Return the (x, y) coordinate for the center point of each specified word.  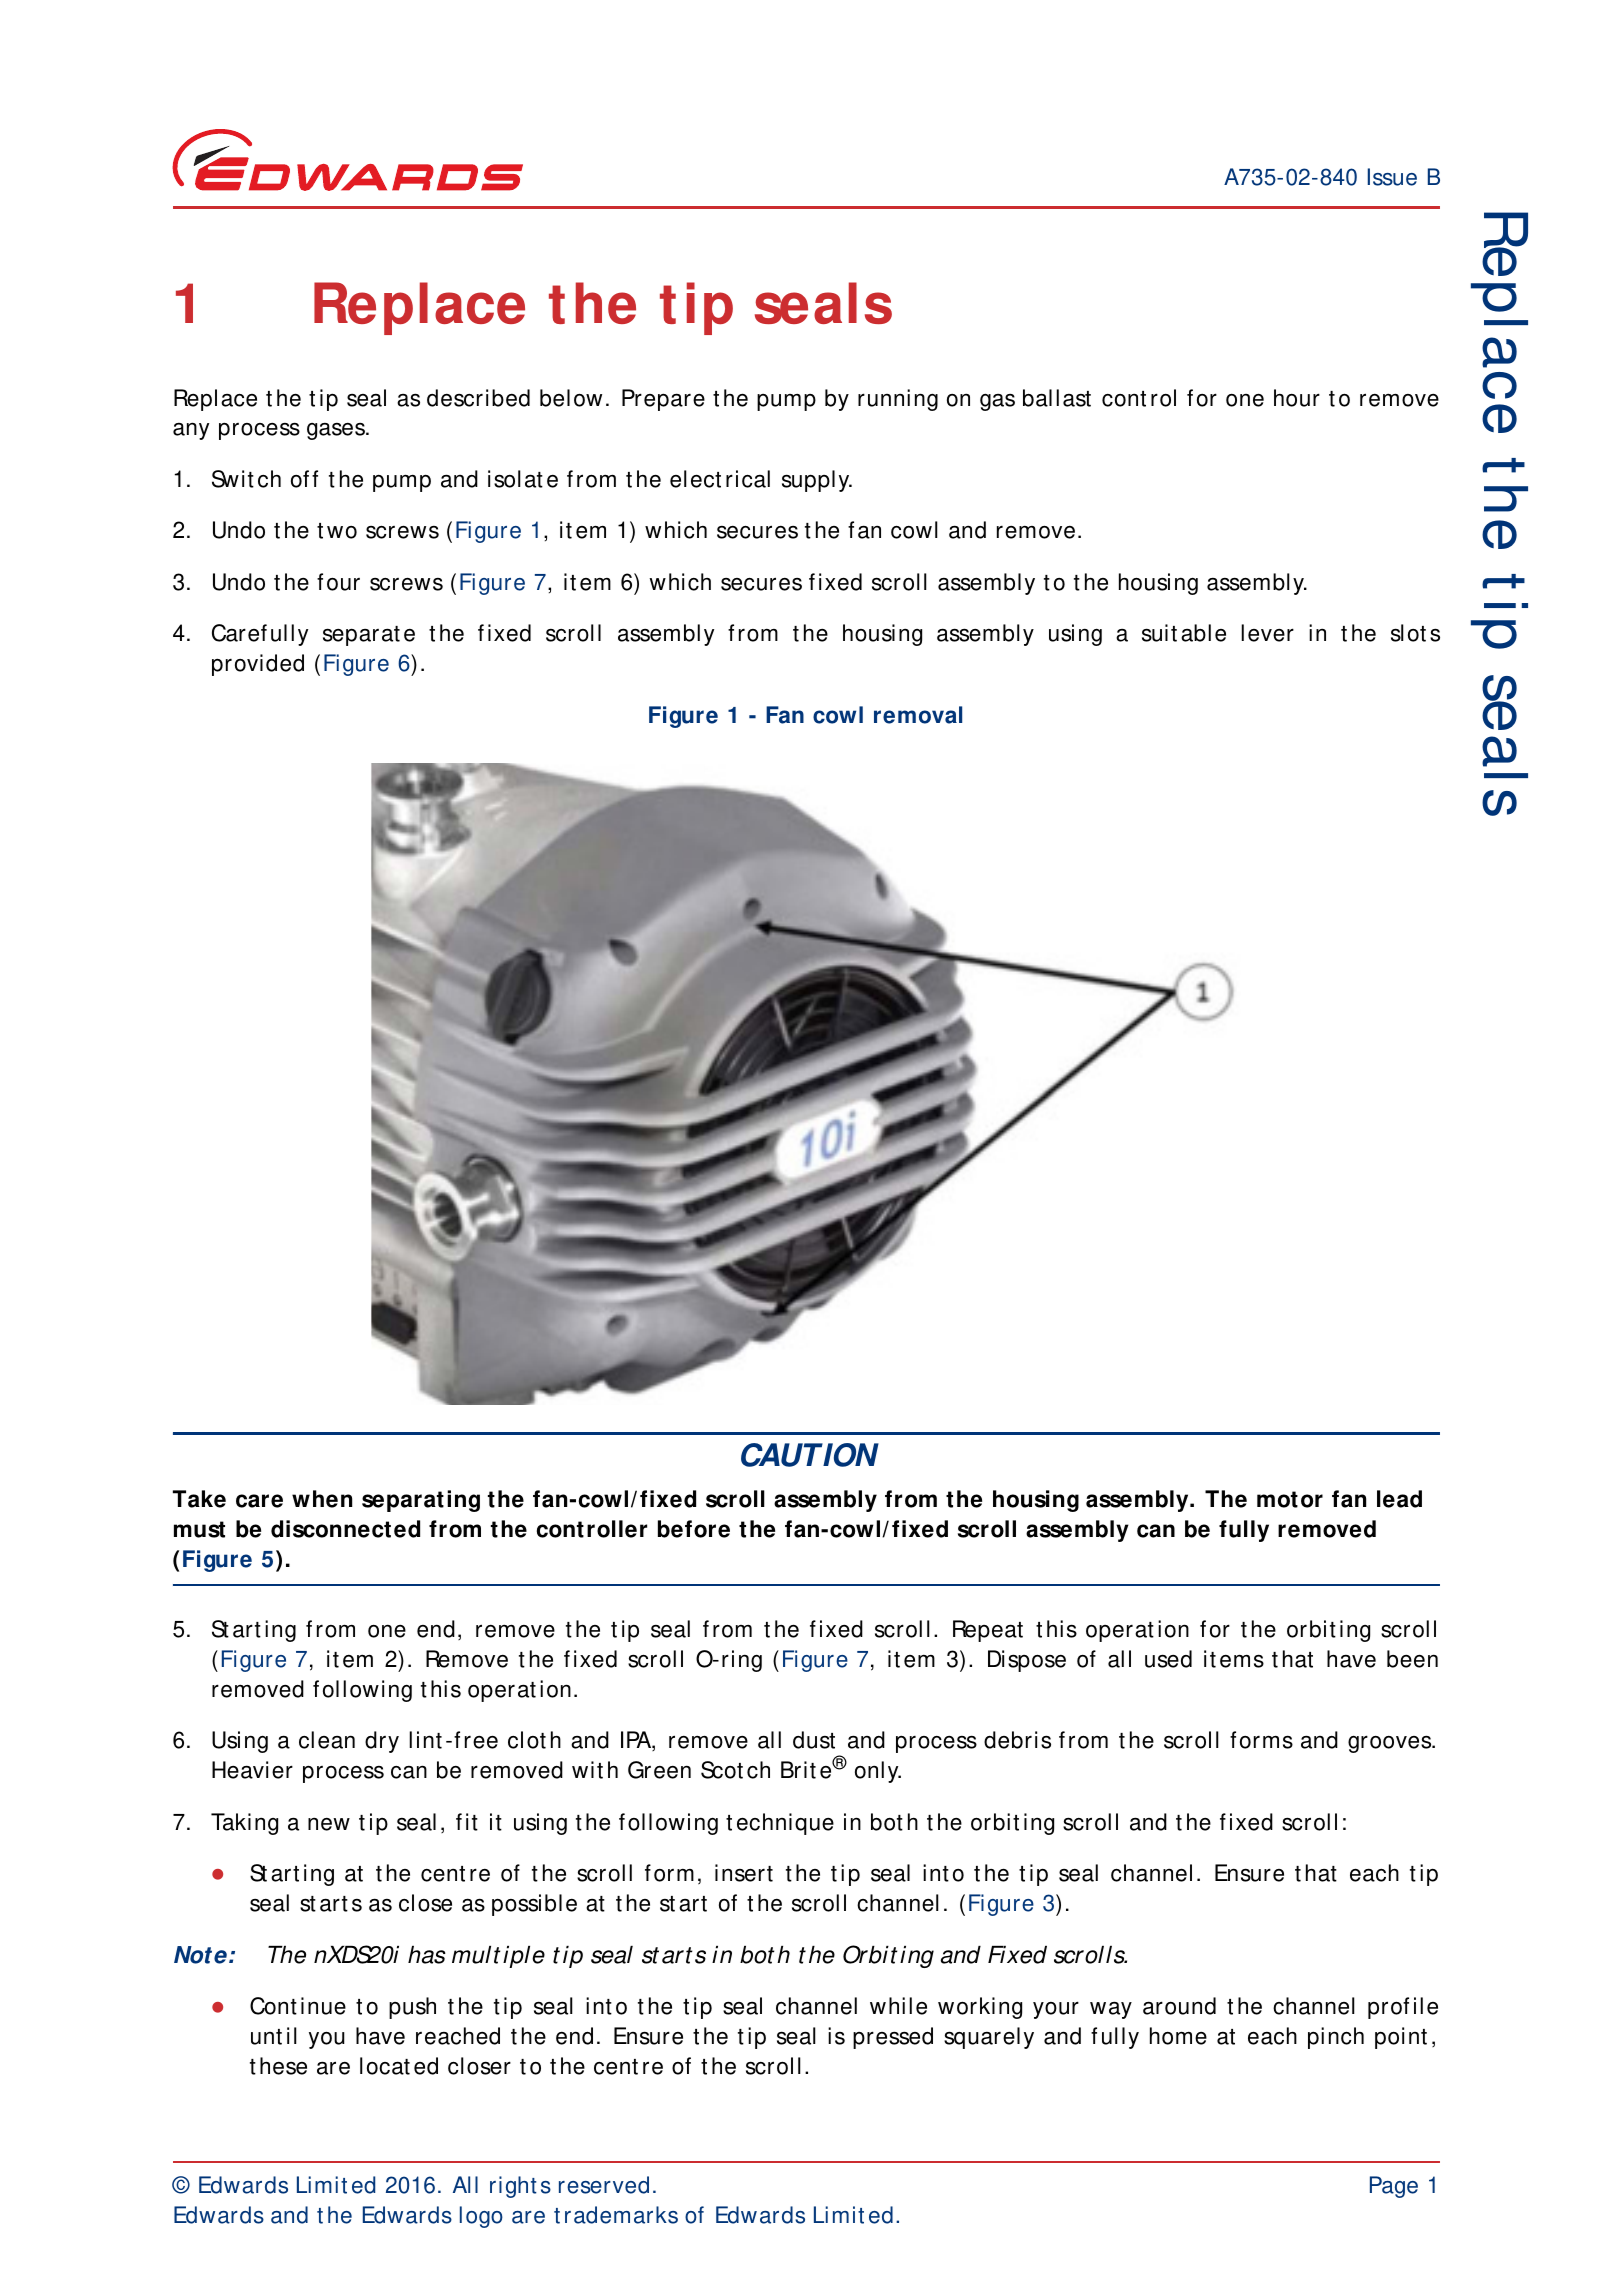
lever (1267, 633)
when (322, 1499)
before (694, 1529)
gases (337, 431)
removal (918, 715)
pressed (893, 2038)
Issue (1392, 177)
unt (266, 2037)
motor (1290, 1499)
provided (258, 665)
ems (1242, 1661)
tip (696, 308)
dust (814, 1740)
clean (327, 1740)
